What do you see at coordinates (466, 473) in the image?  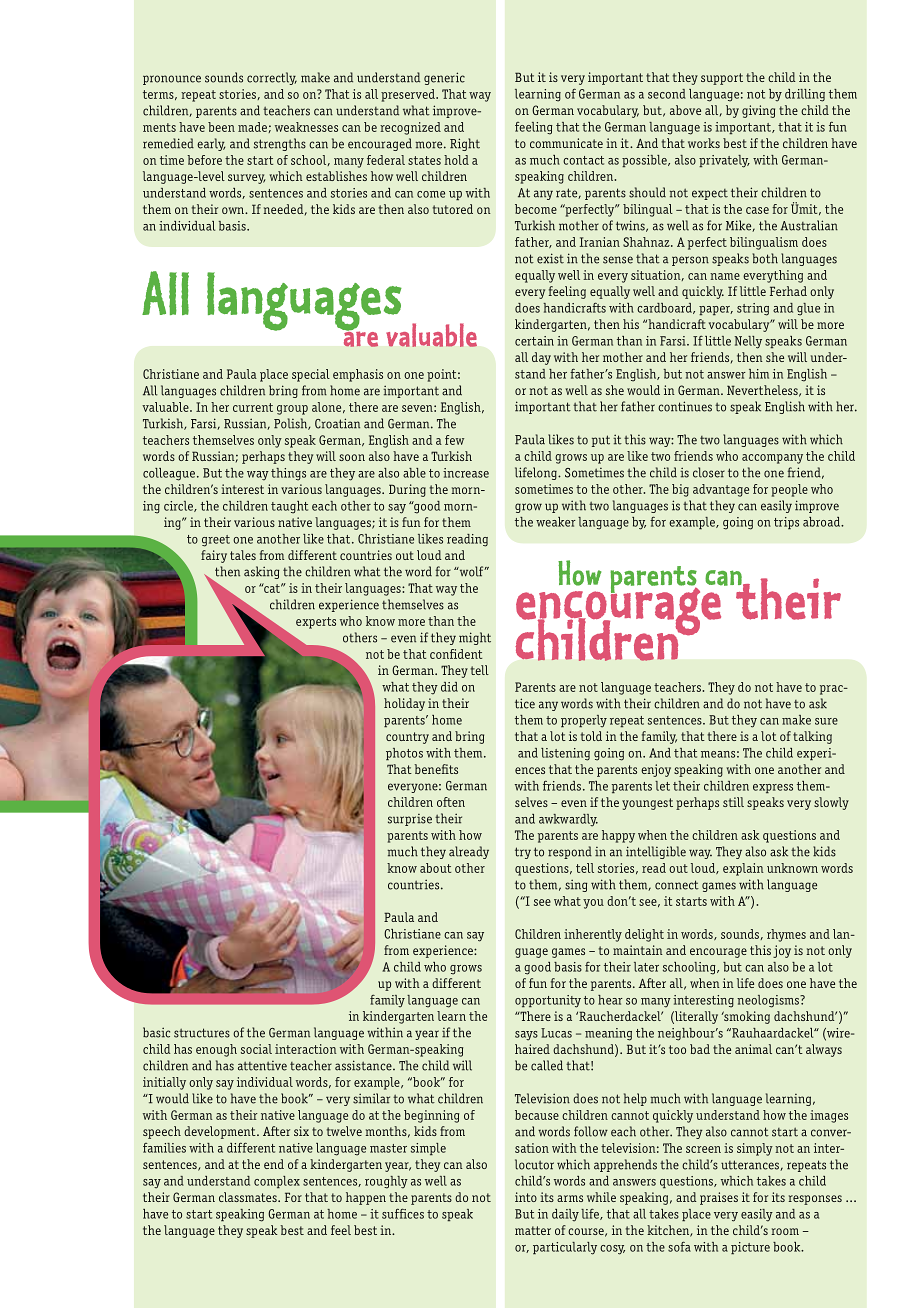 I see `increase` at bounding box center [466, 473].
